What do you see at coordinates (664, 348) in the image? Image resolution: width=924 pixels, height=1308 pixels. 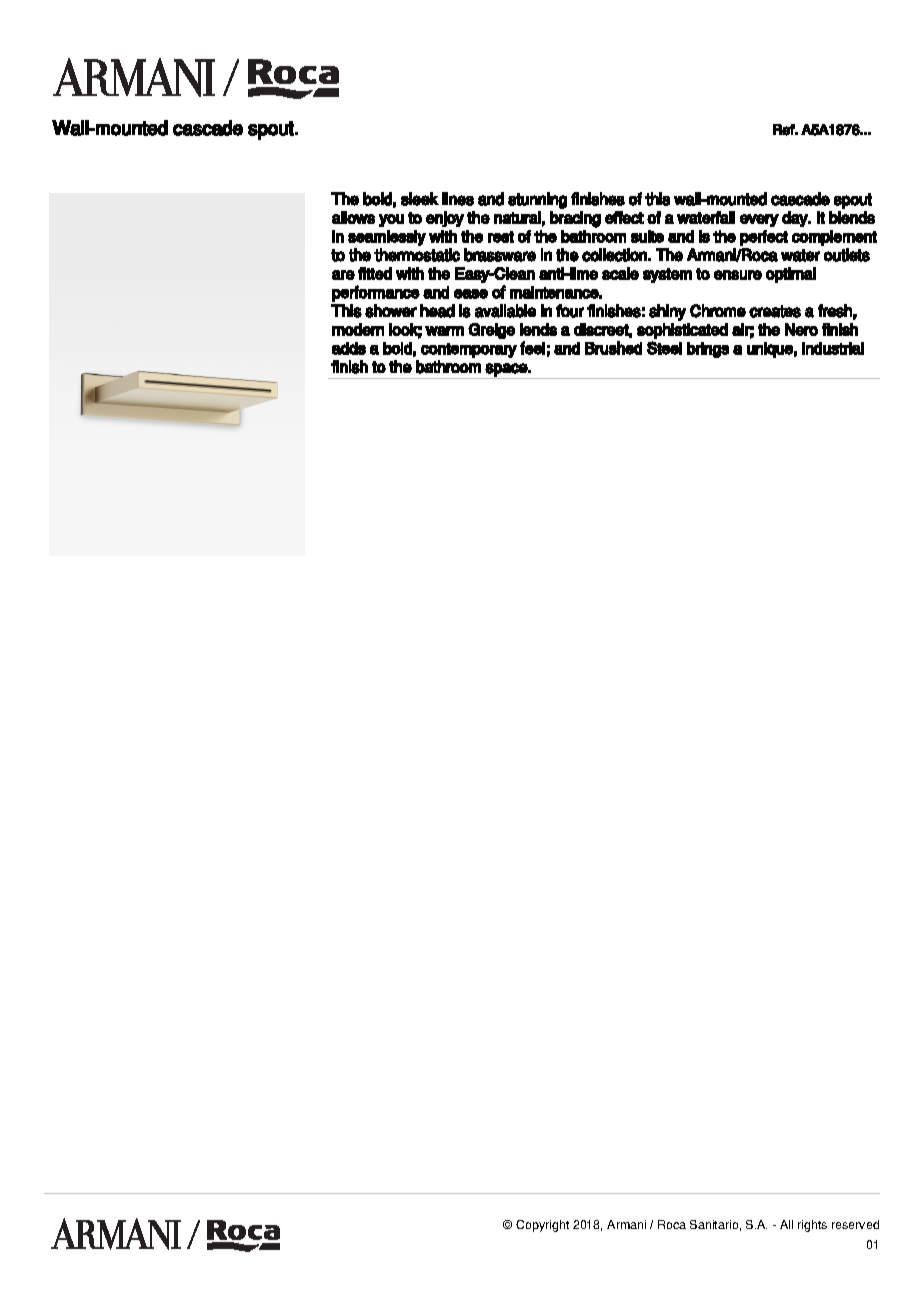 I see `Steel` at bounding box center [664, 348].
